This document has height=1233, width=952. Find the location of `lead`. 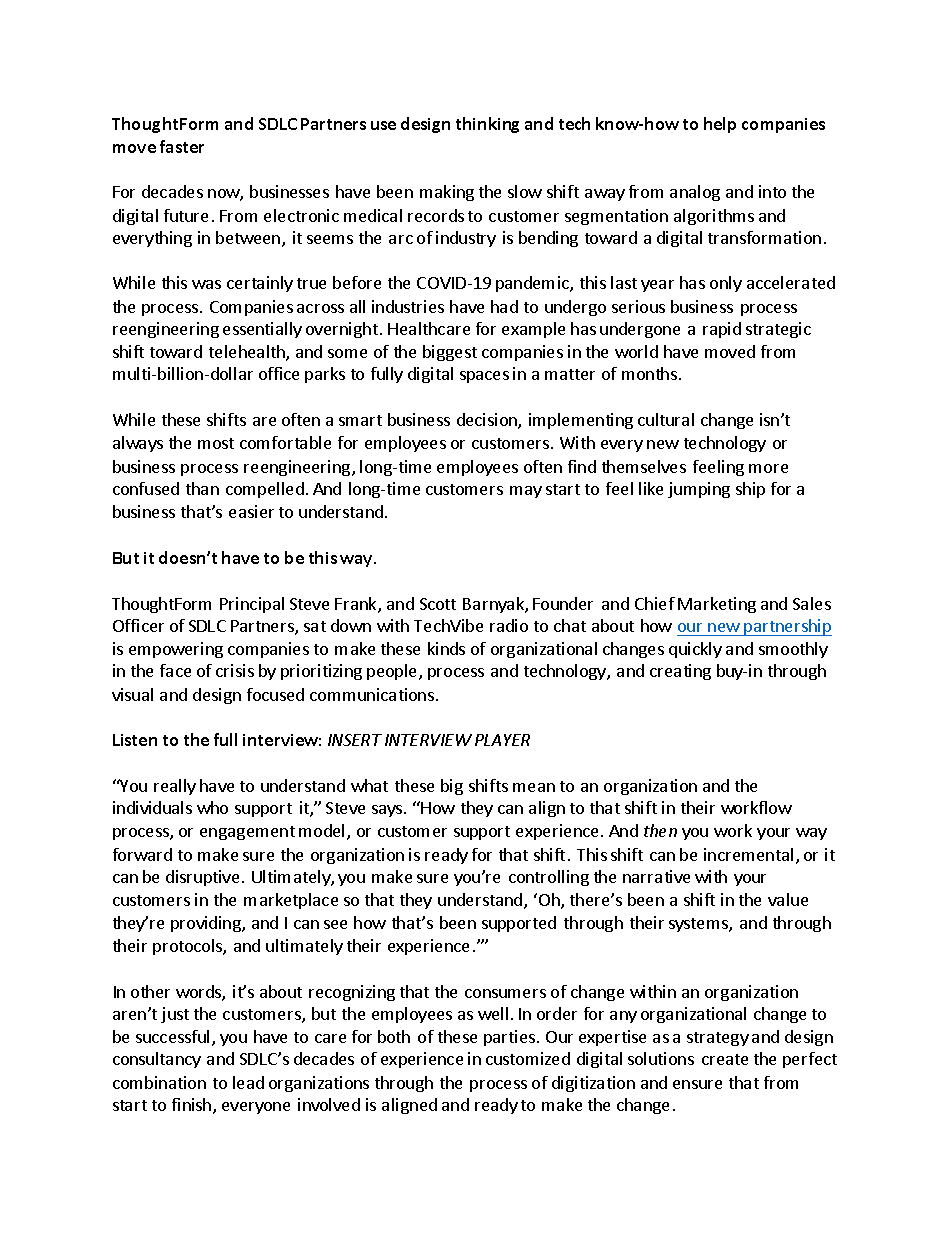

lead is located at coordinates (248, 1082).
